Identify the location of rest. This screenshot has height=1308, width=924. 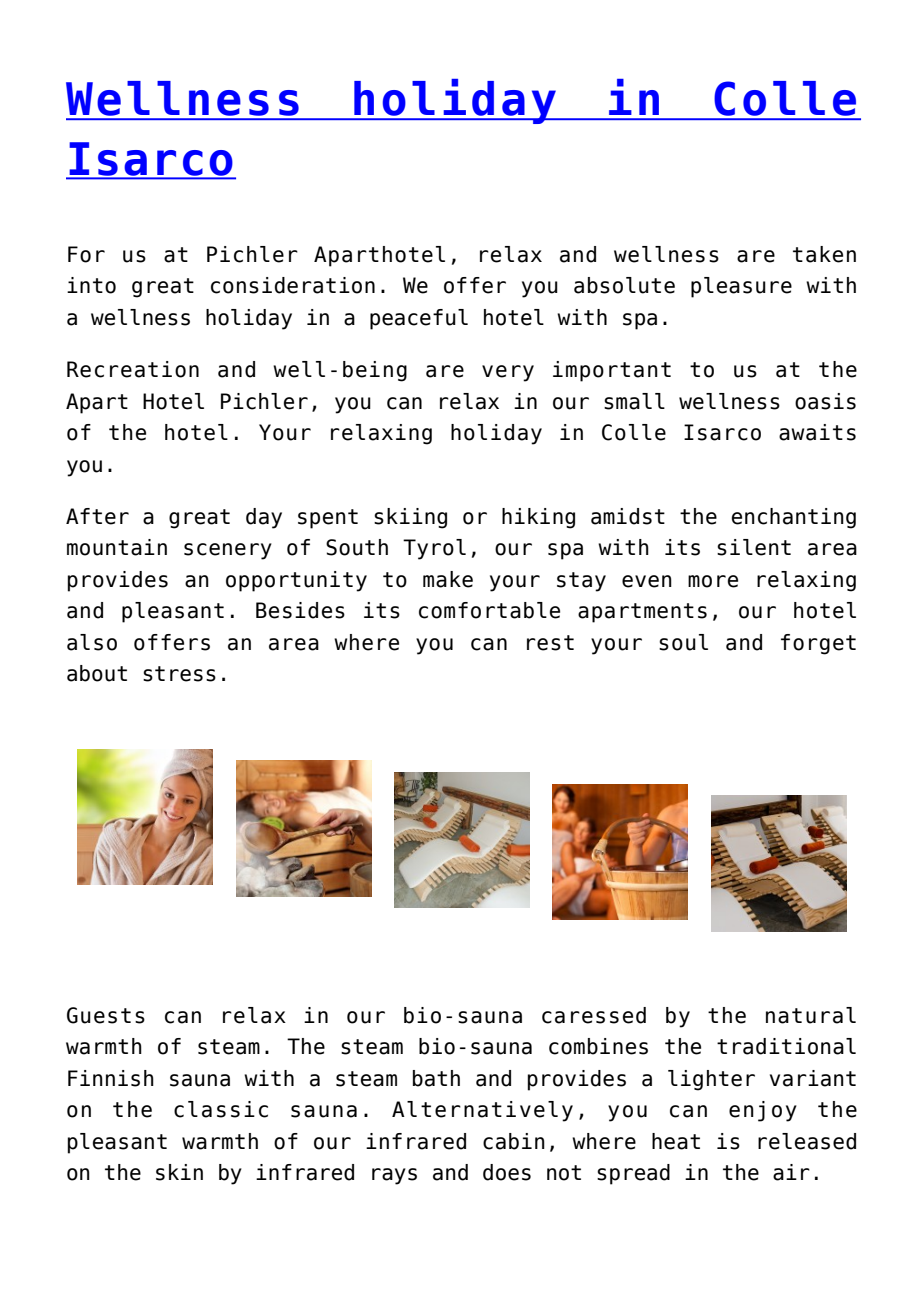
(550, 643).
